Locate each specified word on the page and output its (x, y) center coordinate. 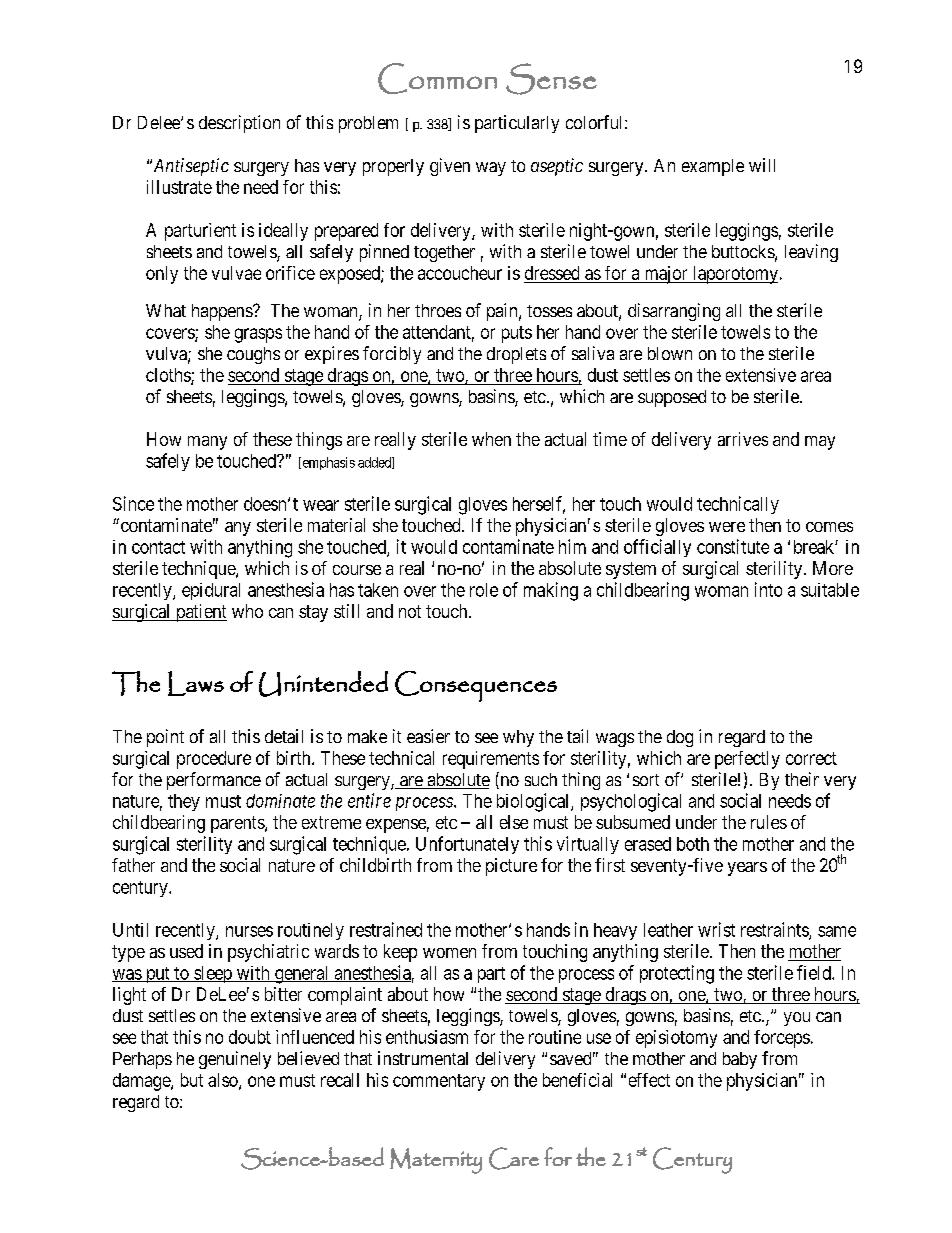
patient (200, 613)
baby (740, 1060)
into (768, 589)
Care (514, 1158)
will (762, 165)
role (484, 590)
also (224, 1081)
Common (437, 78)
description (239, 124)
